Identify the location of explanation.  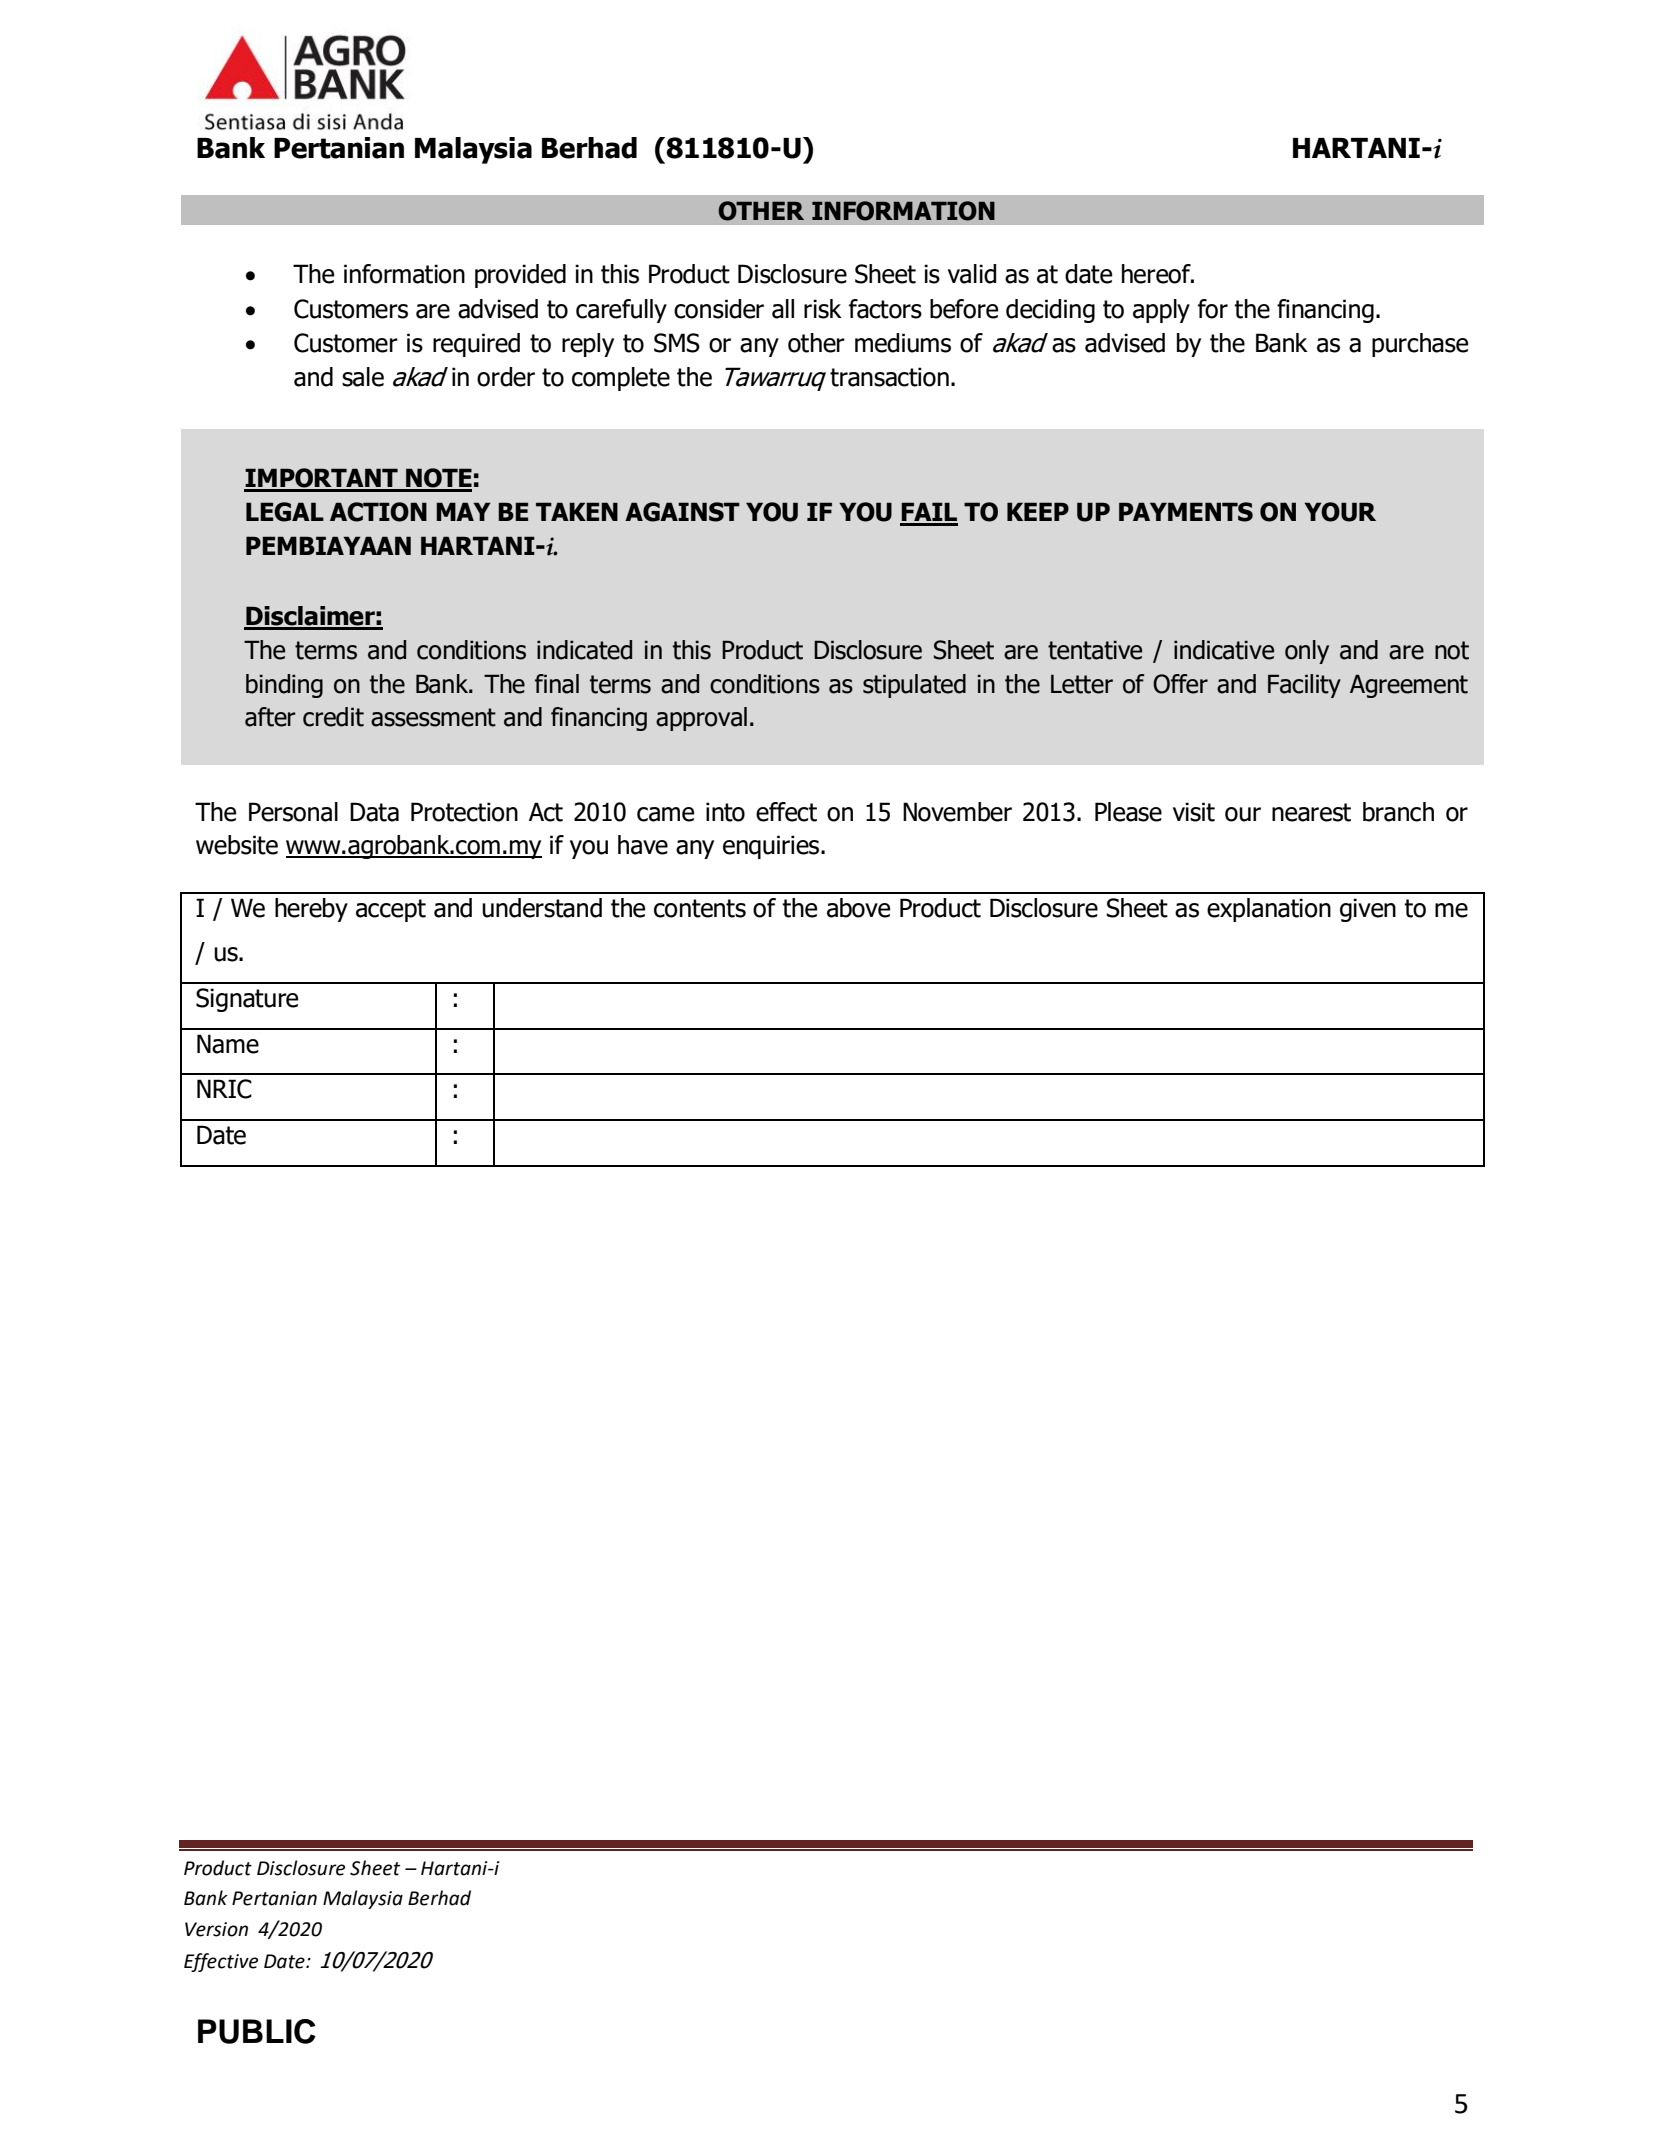
(1269, 910).
